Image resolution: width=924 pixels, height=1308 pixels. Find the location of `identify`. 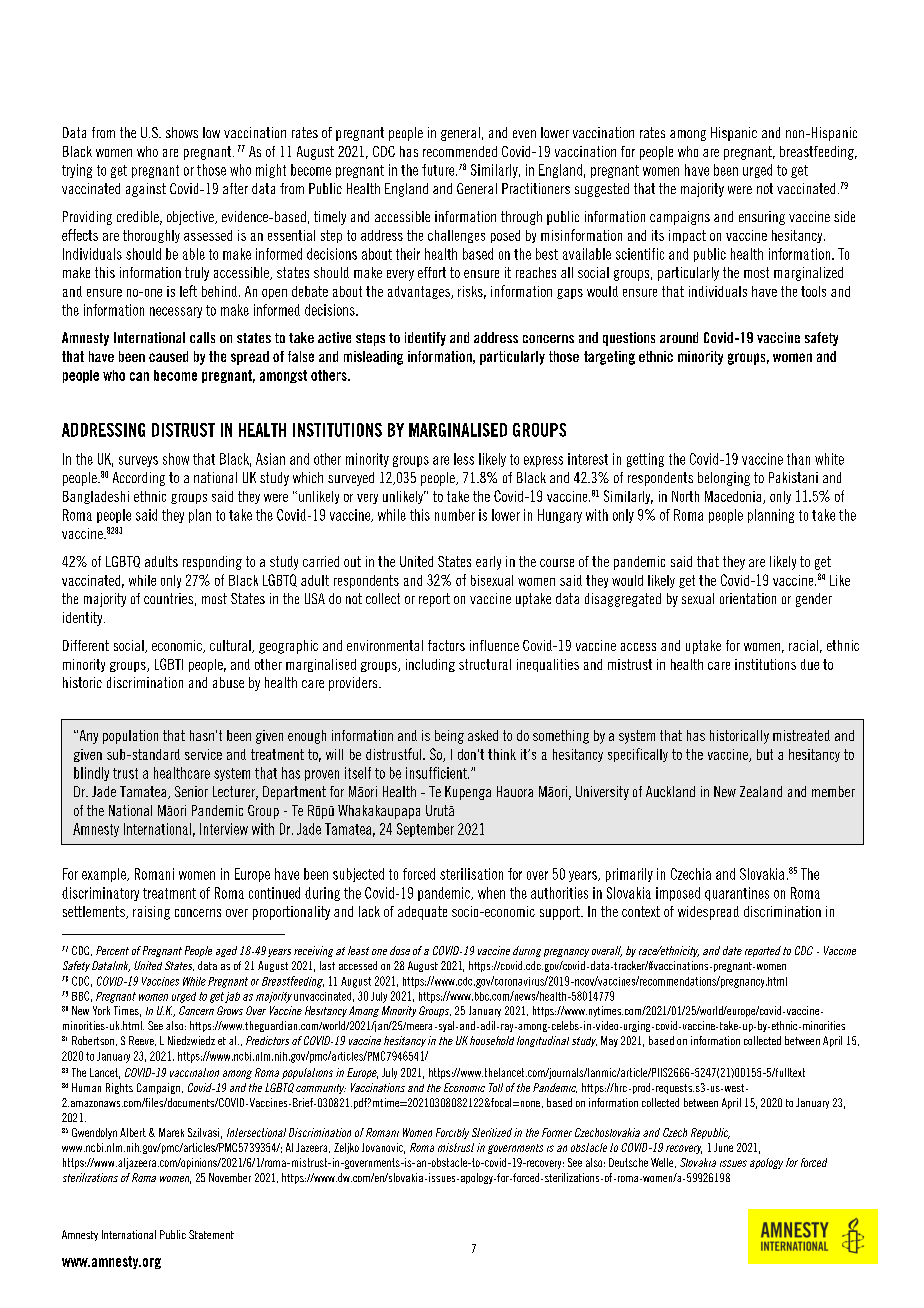

identify is located at coordinates (425, 339).
